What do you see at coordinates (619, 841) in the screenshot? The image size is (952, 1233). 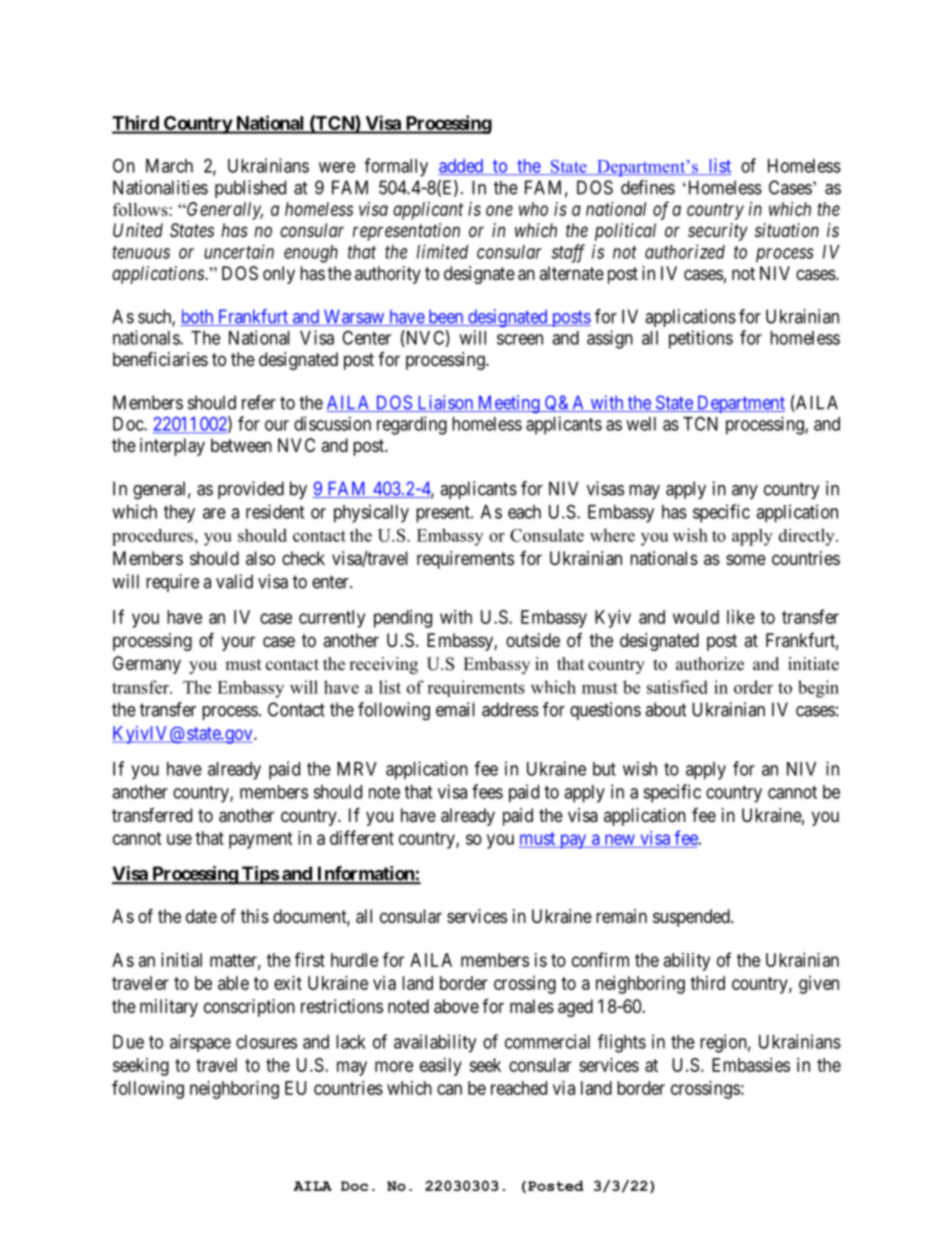 I see `new` at bounding box center [619, 841].
